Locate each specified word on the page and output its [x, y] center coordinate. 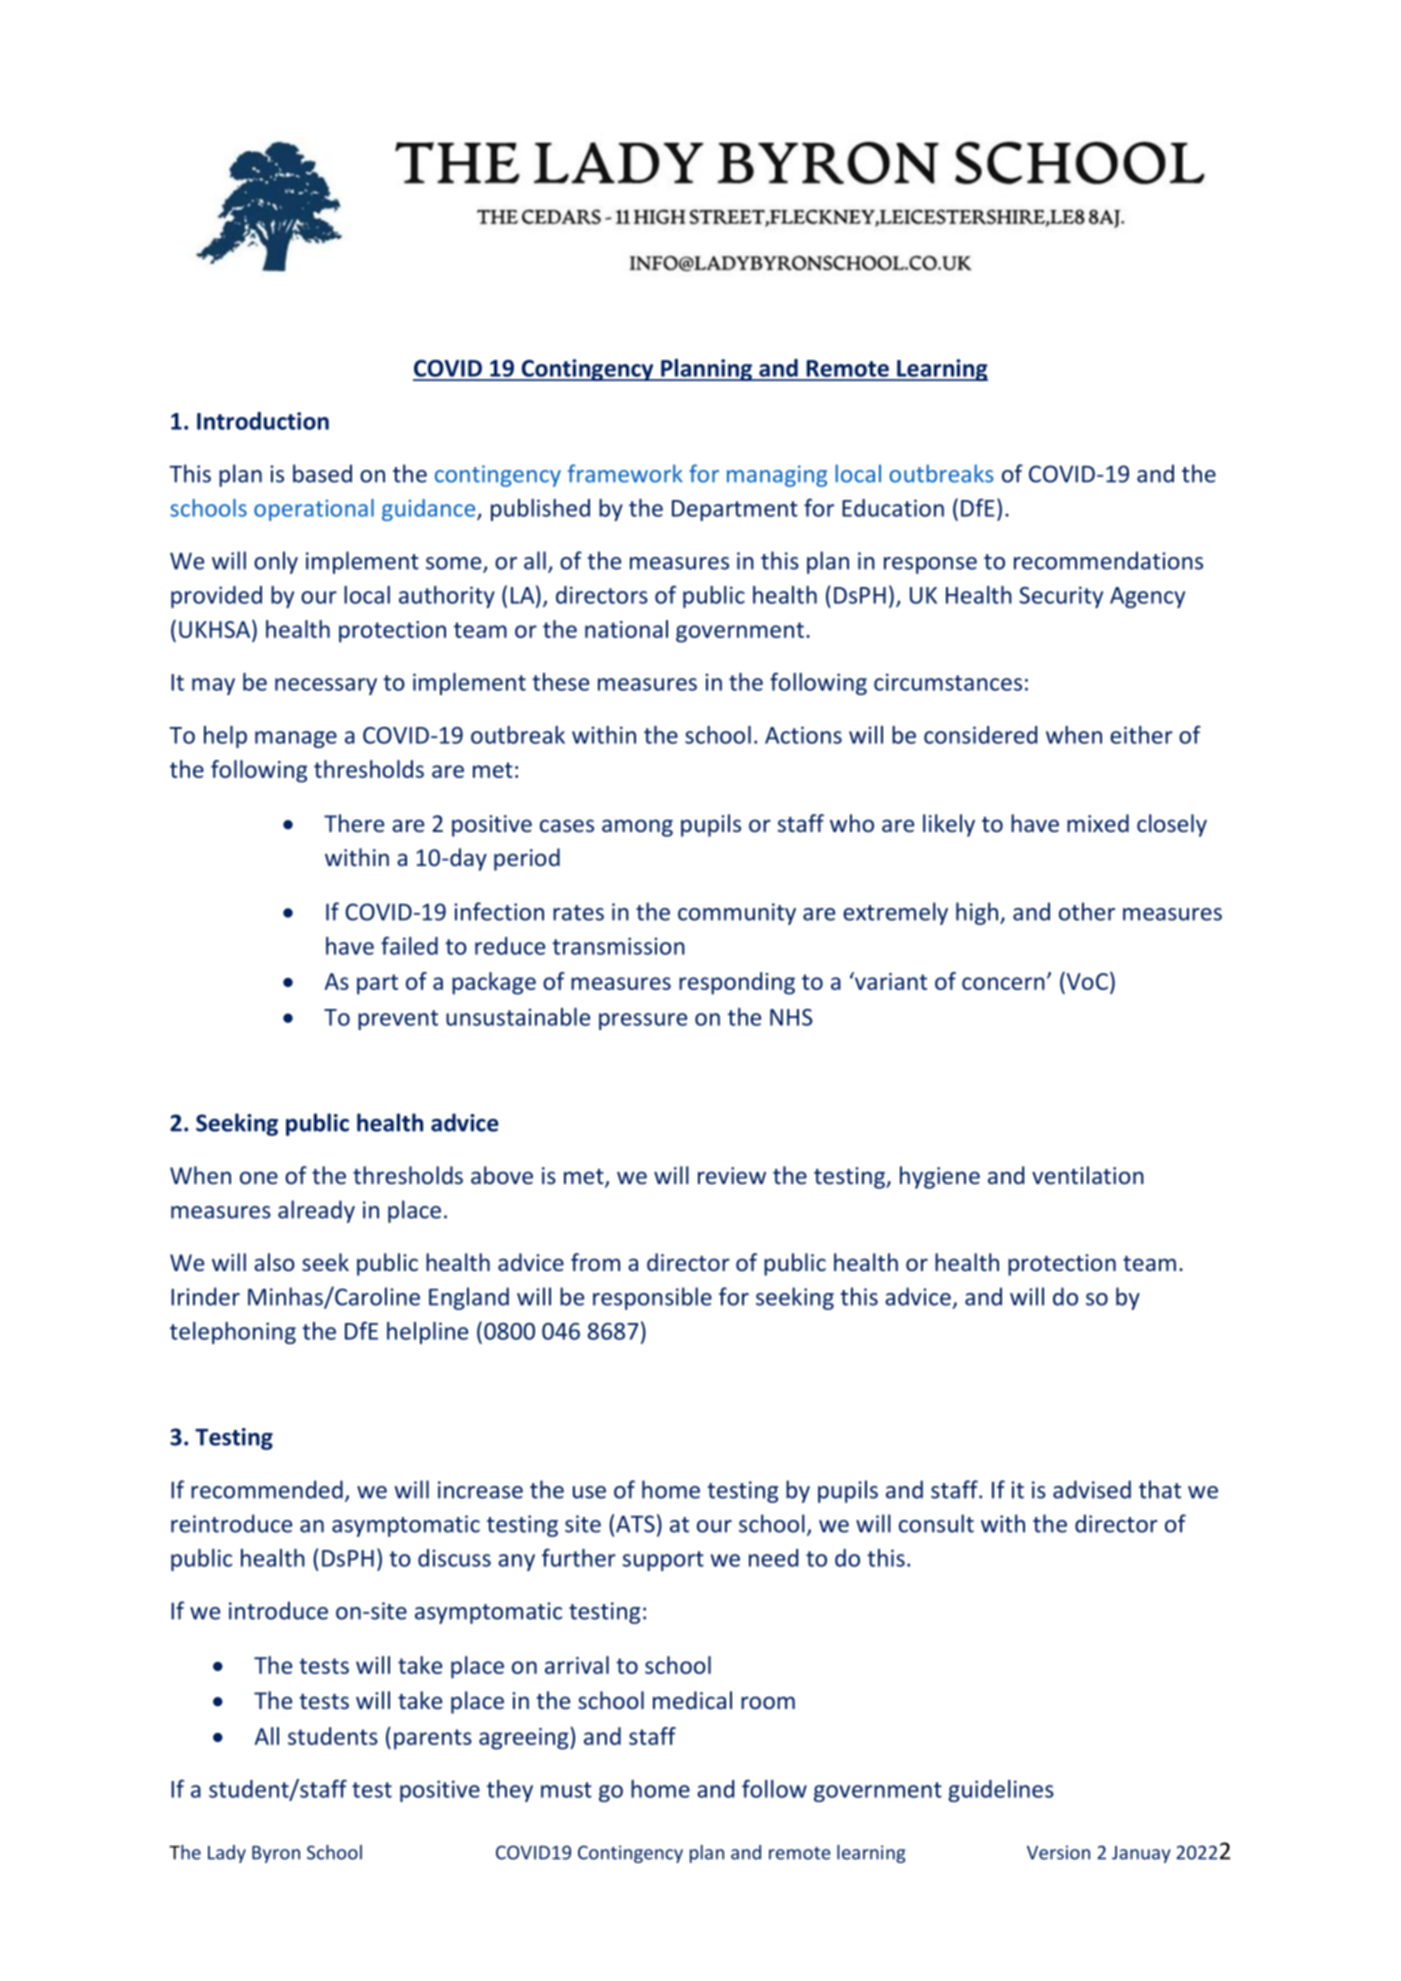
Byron [276, 1854]
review [732, 1175]
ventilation [1088, 1175]
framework [625, 473]
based [322, 473]
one [259, 1177]
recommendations [1108, 560]
